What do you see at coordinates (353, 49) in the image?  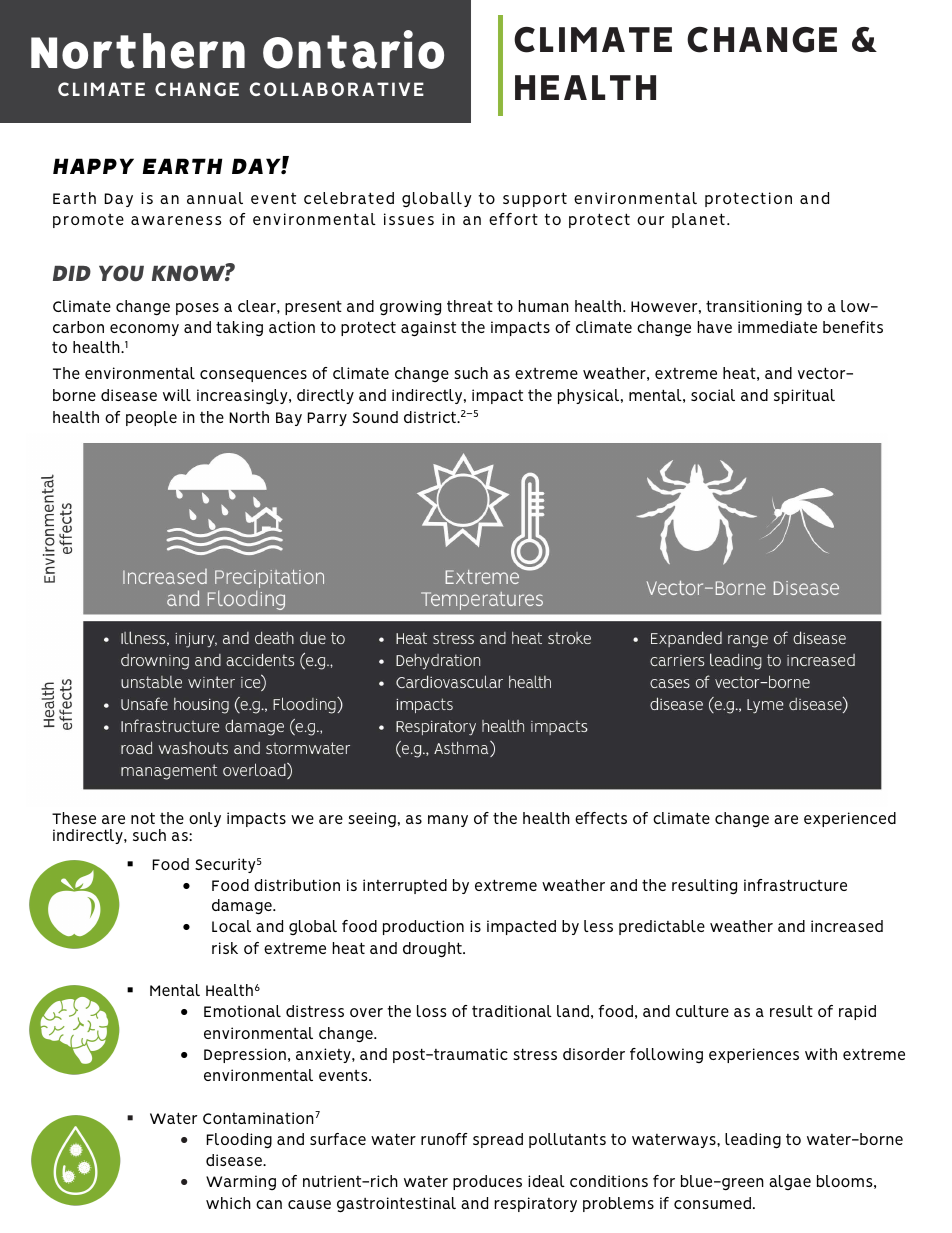 I see `Ontario` at bounding box center [353, 49].
